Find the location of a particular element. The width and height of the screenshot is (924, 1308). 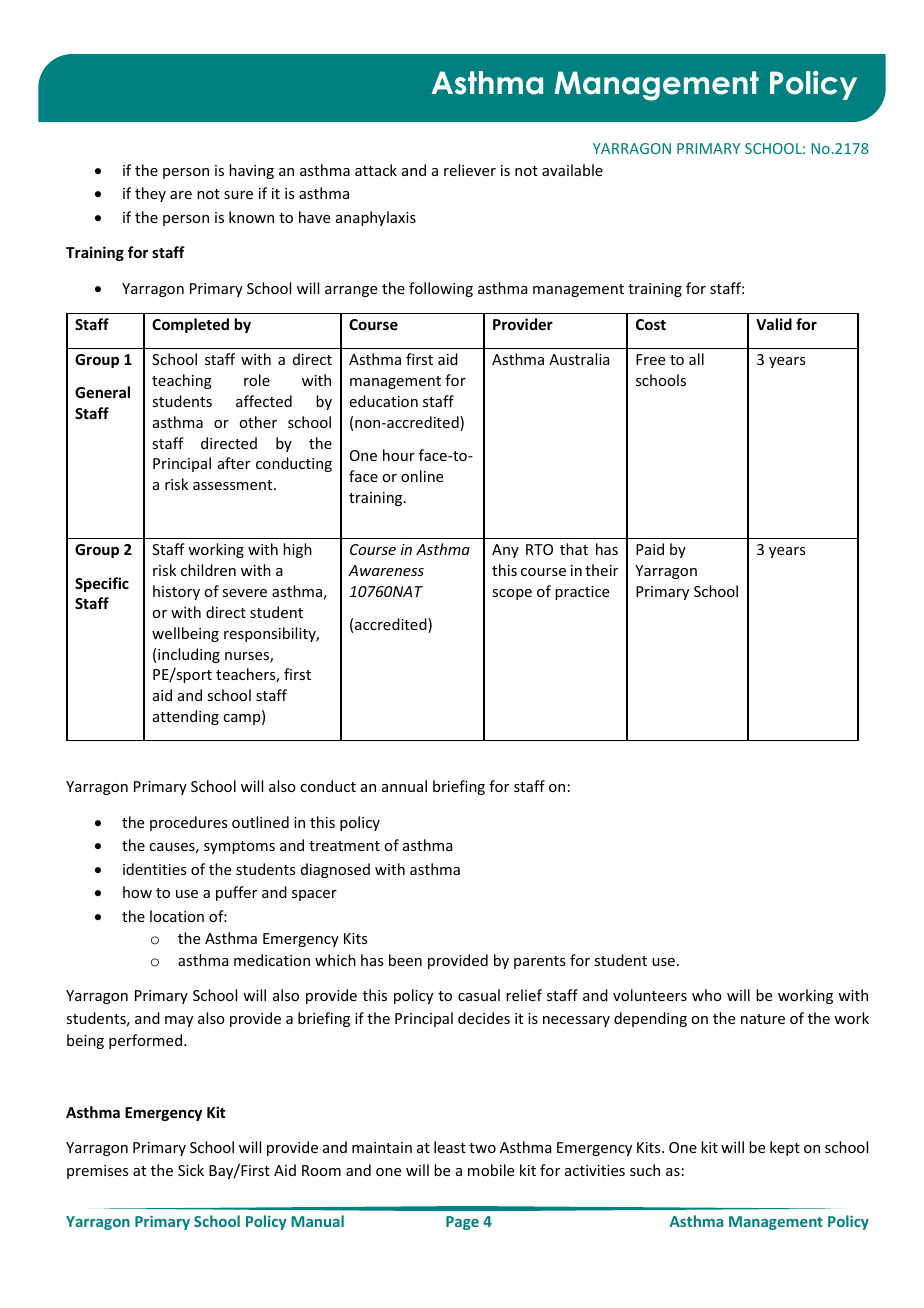

attending is located at coordinates (186, 717).
